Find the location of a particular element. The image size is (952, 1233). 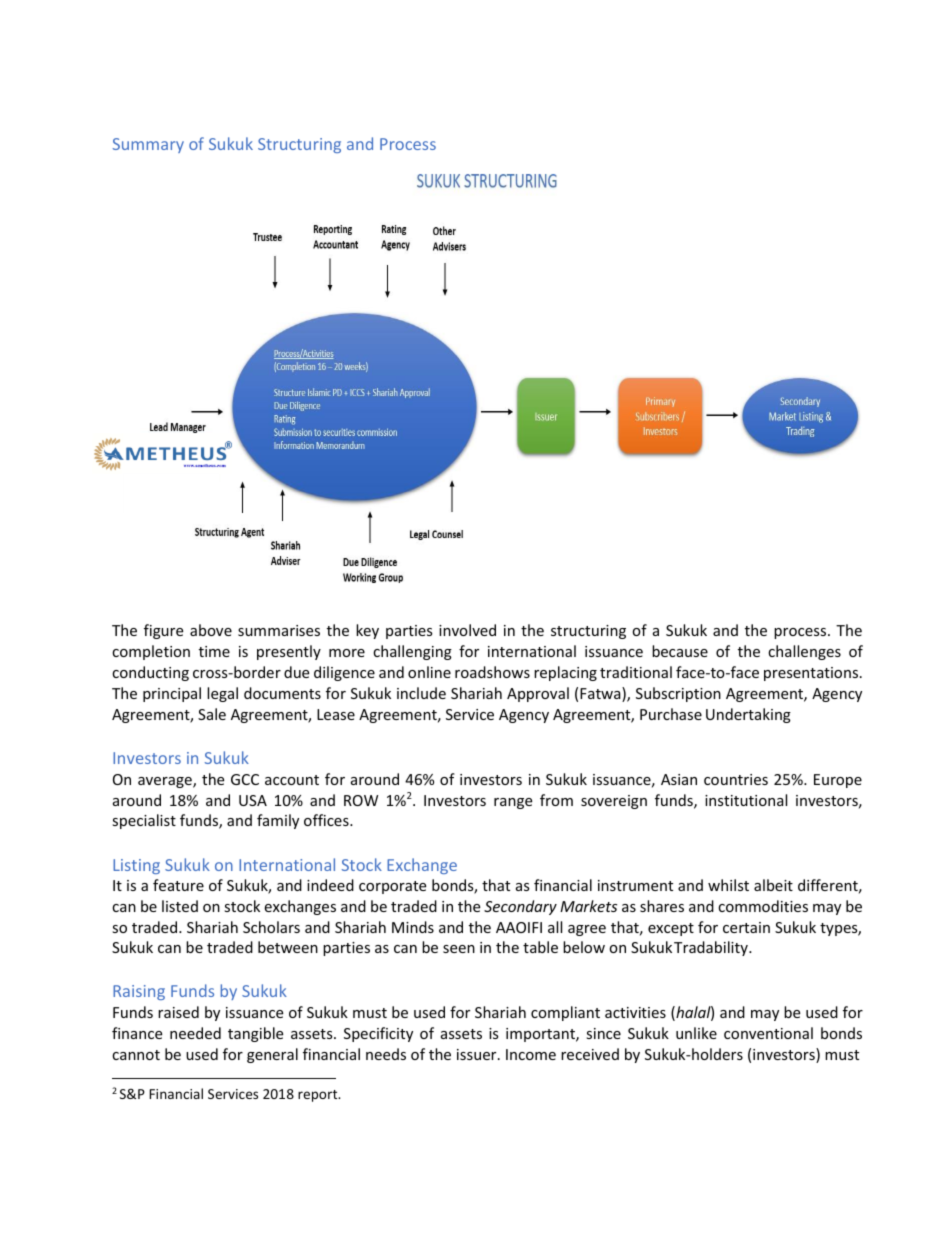

albeit is located at coordinates (773, 885).
